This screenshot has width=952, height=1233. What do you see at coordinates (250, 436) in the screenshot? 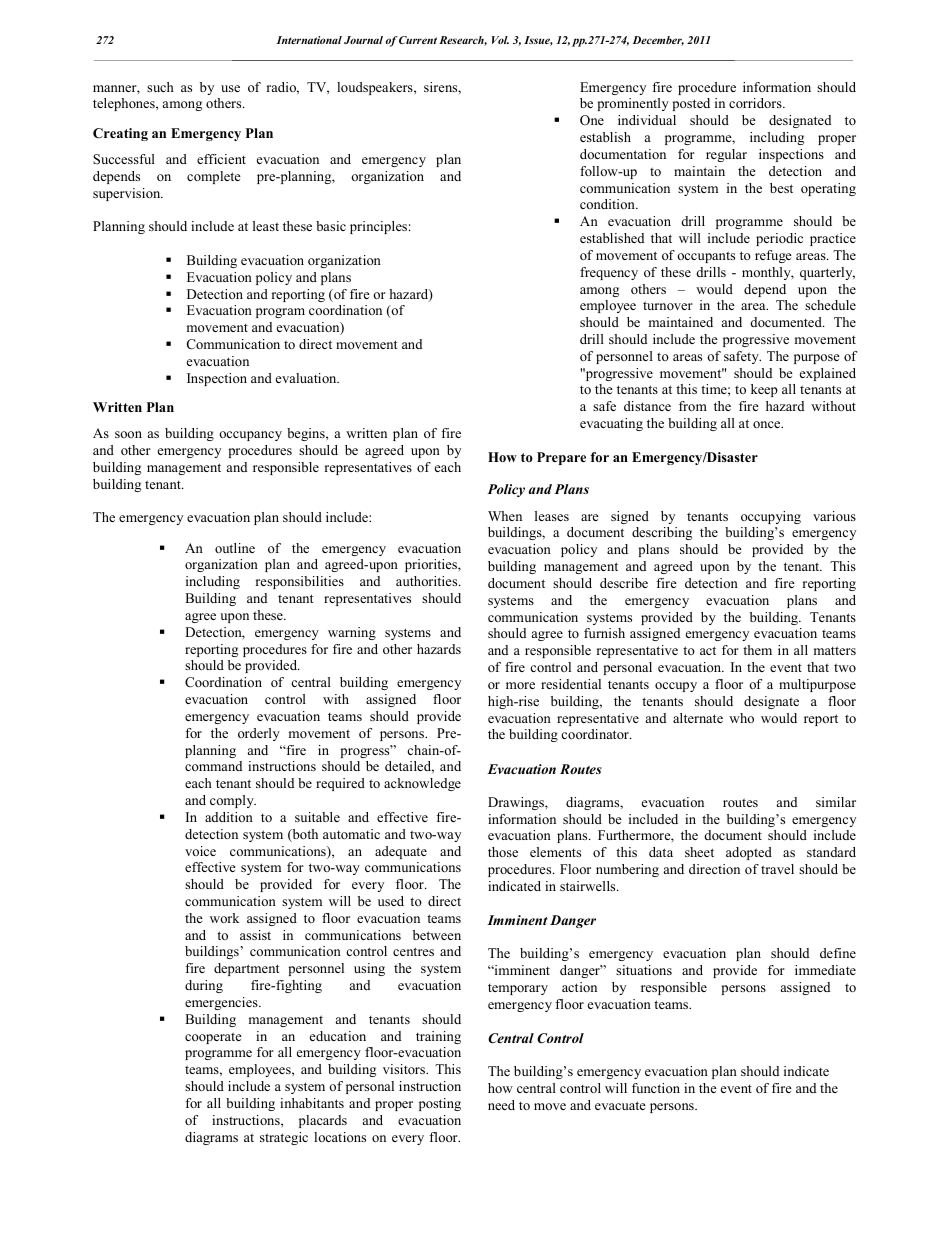
I see `occupancy` at bounding box center [250, 436].
